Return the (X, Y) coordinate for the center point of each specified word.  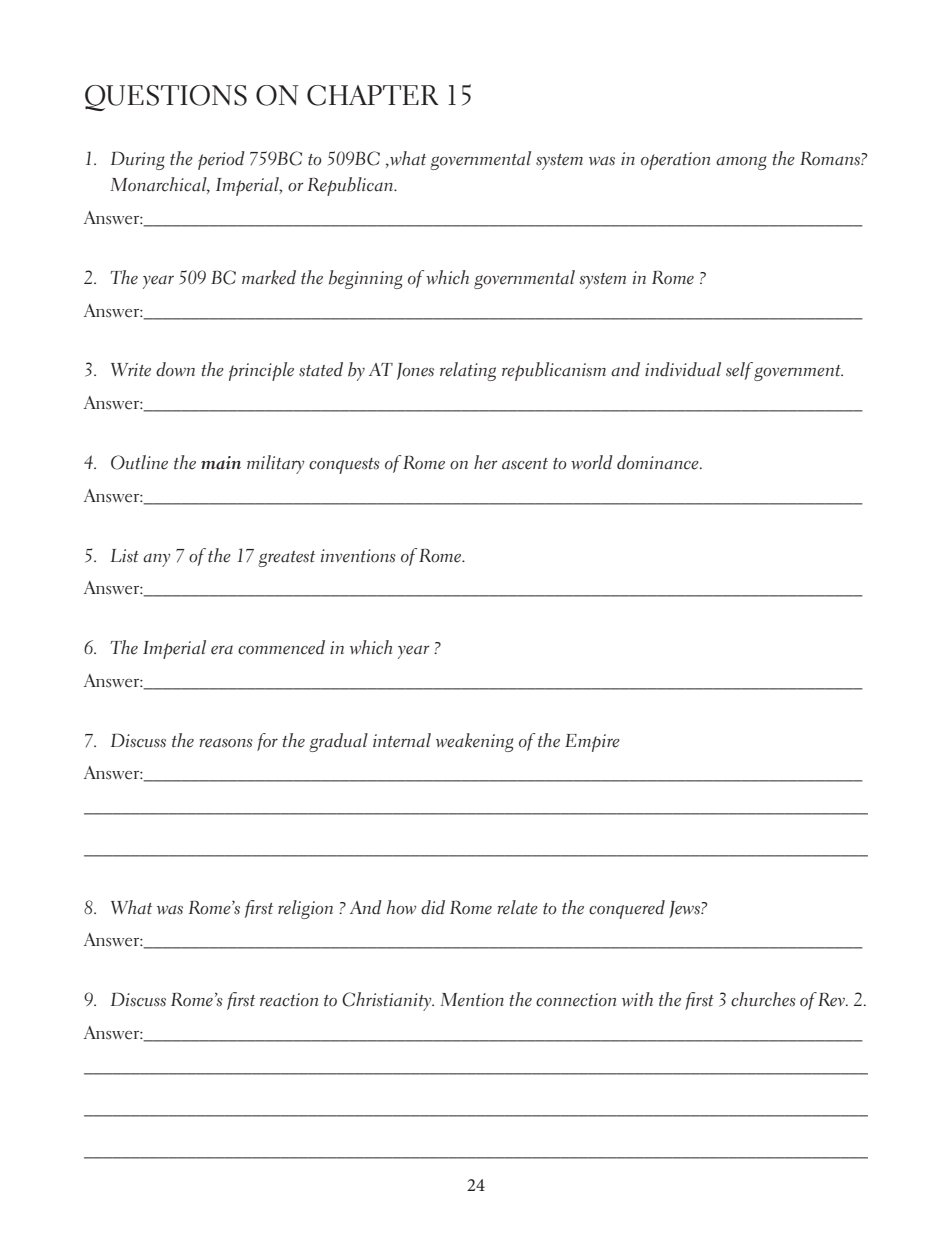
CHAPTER (373, 95)
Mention (472, 1000)
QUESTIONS (166, 98)
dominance (659, 462)
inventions (358, 556)
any (156, 560)
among (741, 163)
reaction (289, 1000)
